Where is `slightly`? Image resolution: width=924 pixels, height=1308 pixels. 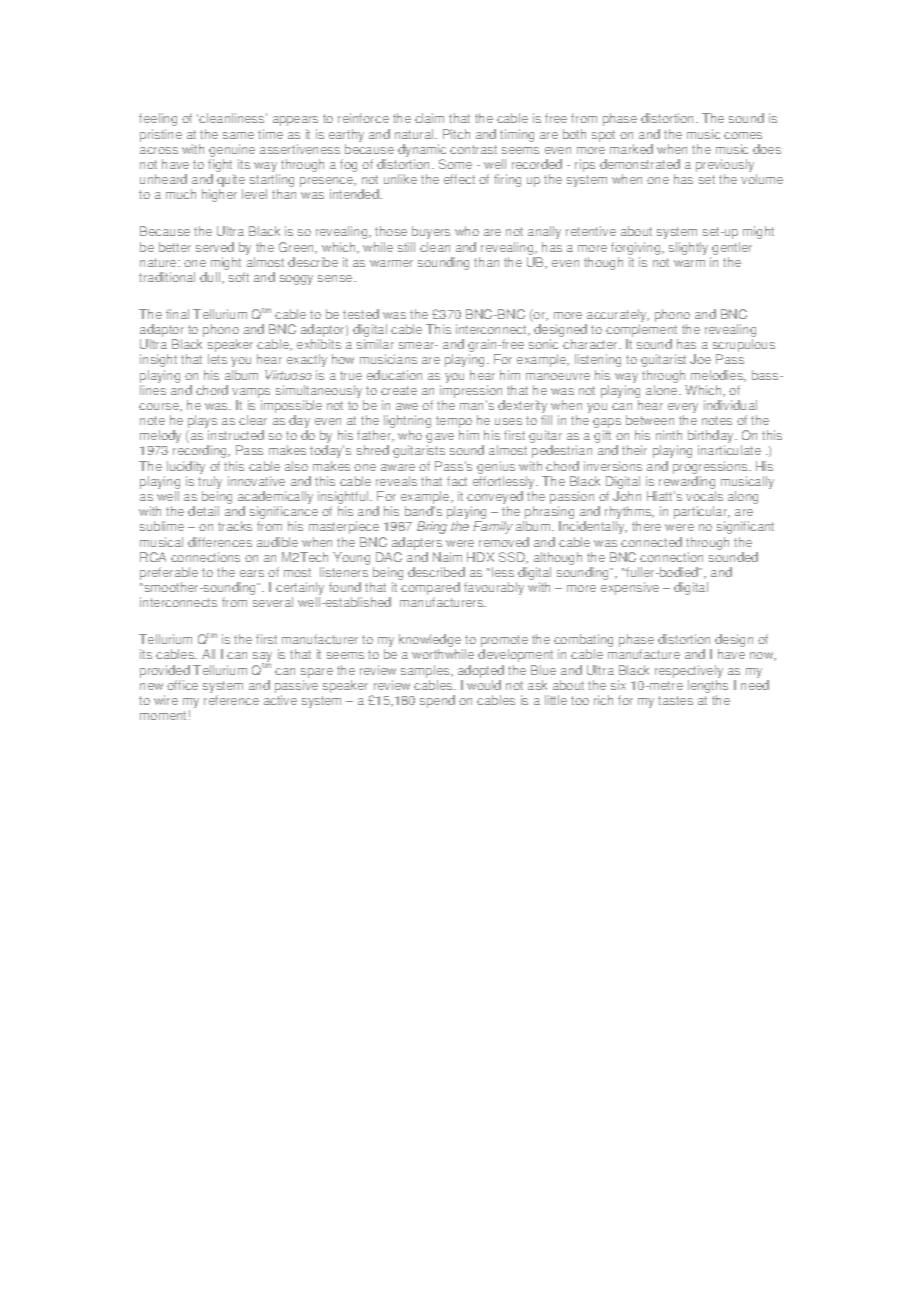
slightly is located at coordinates (688, 248).
